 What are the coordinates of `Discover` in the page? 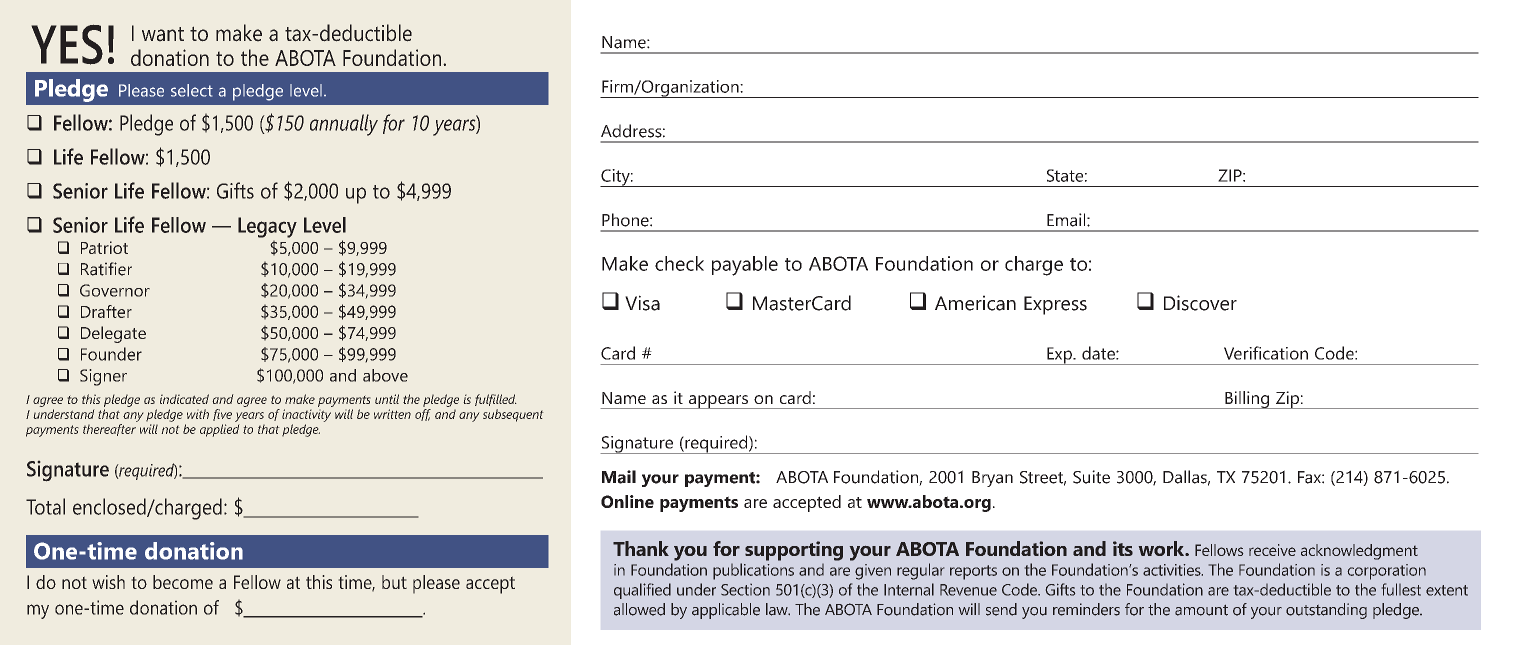 It's located at (1200, 303).
